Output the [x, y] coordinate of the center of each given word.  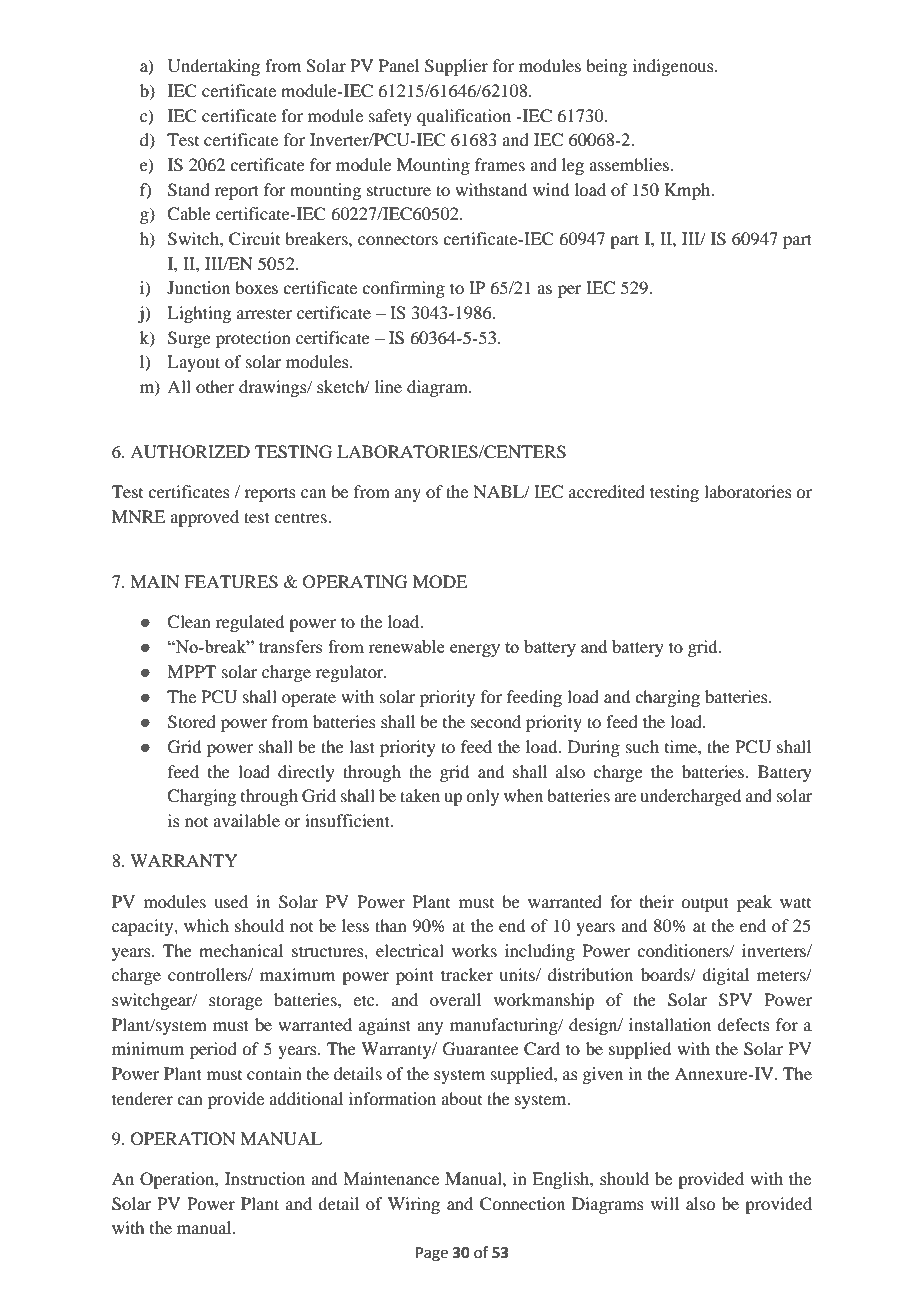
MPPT [191, 671]
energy [475, 650]
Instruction [265, 1178]
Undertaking [214, 67]
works [474, 950]
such [642, 746]
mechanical [241, 950]
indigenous [674, 67]
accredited [607, 491]
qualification [464, 117]
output [705, 904]
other [215, 386]
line [388, 386]
